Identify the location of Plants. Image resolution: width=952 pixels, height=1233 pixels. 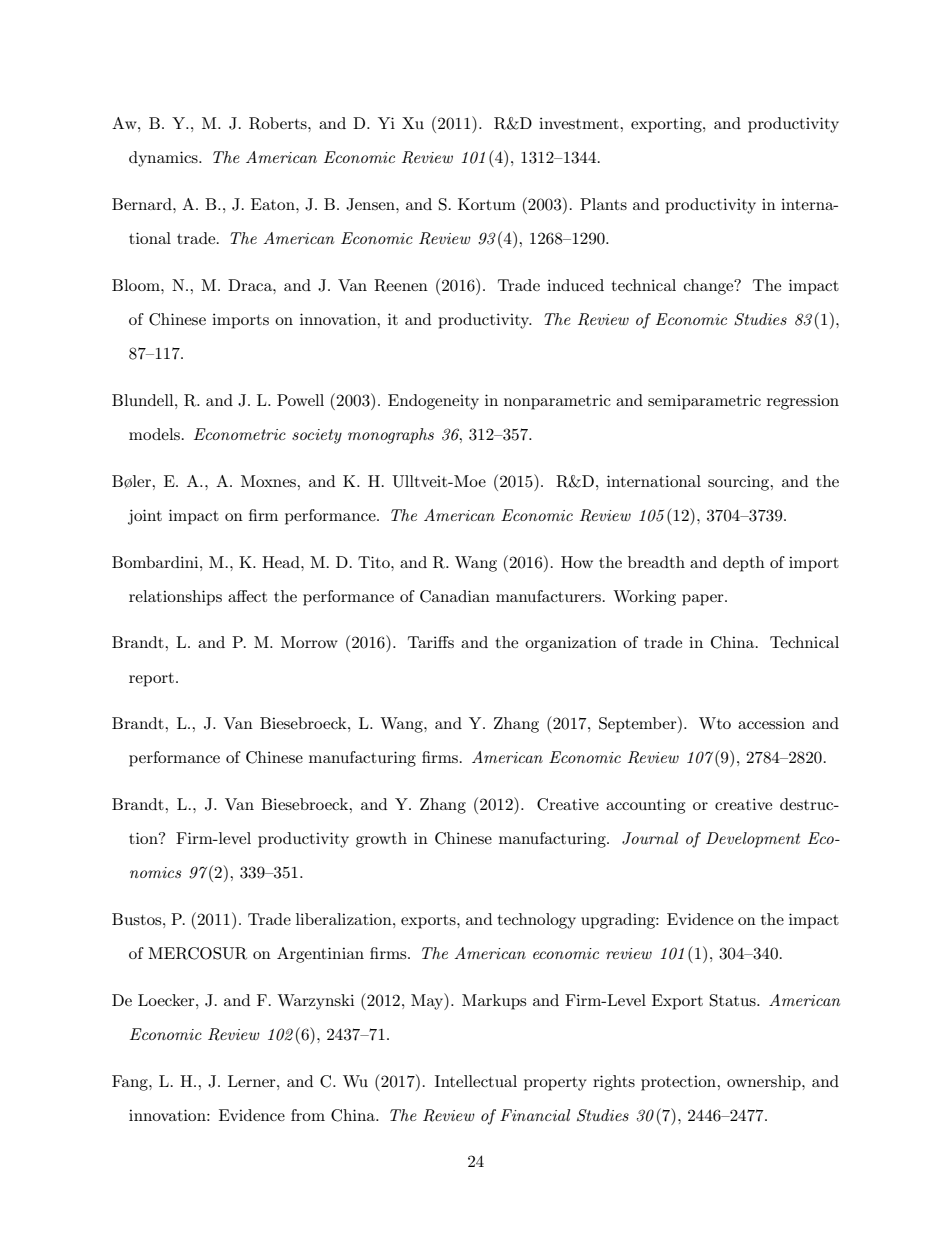
(603, 204).
